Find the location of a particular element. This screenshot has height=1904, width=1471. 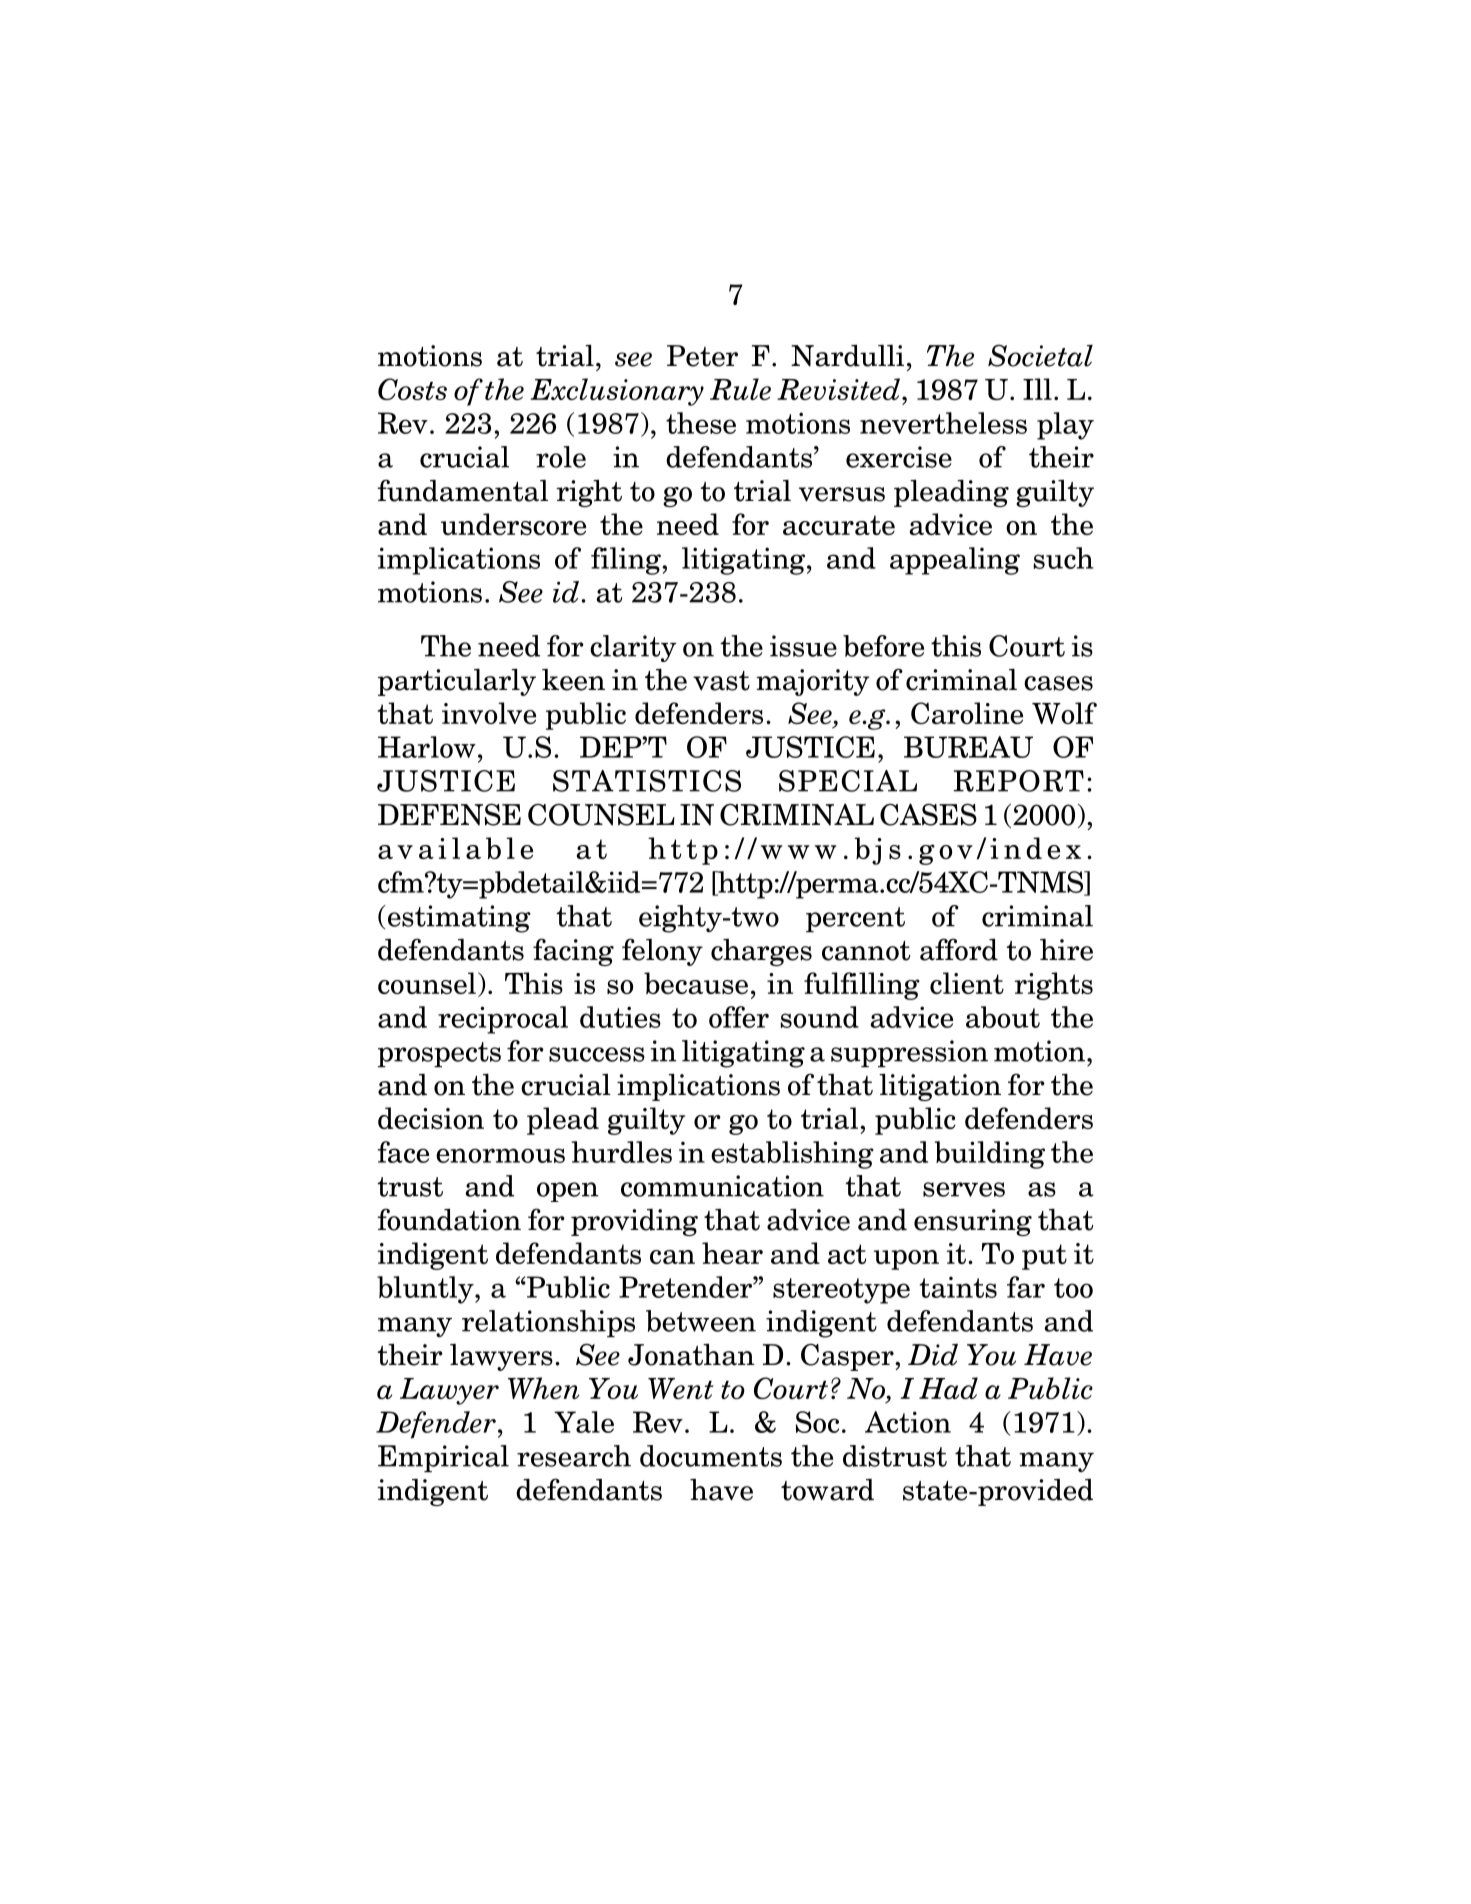

establishing is located at coordinates (792, 1155).
